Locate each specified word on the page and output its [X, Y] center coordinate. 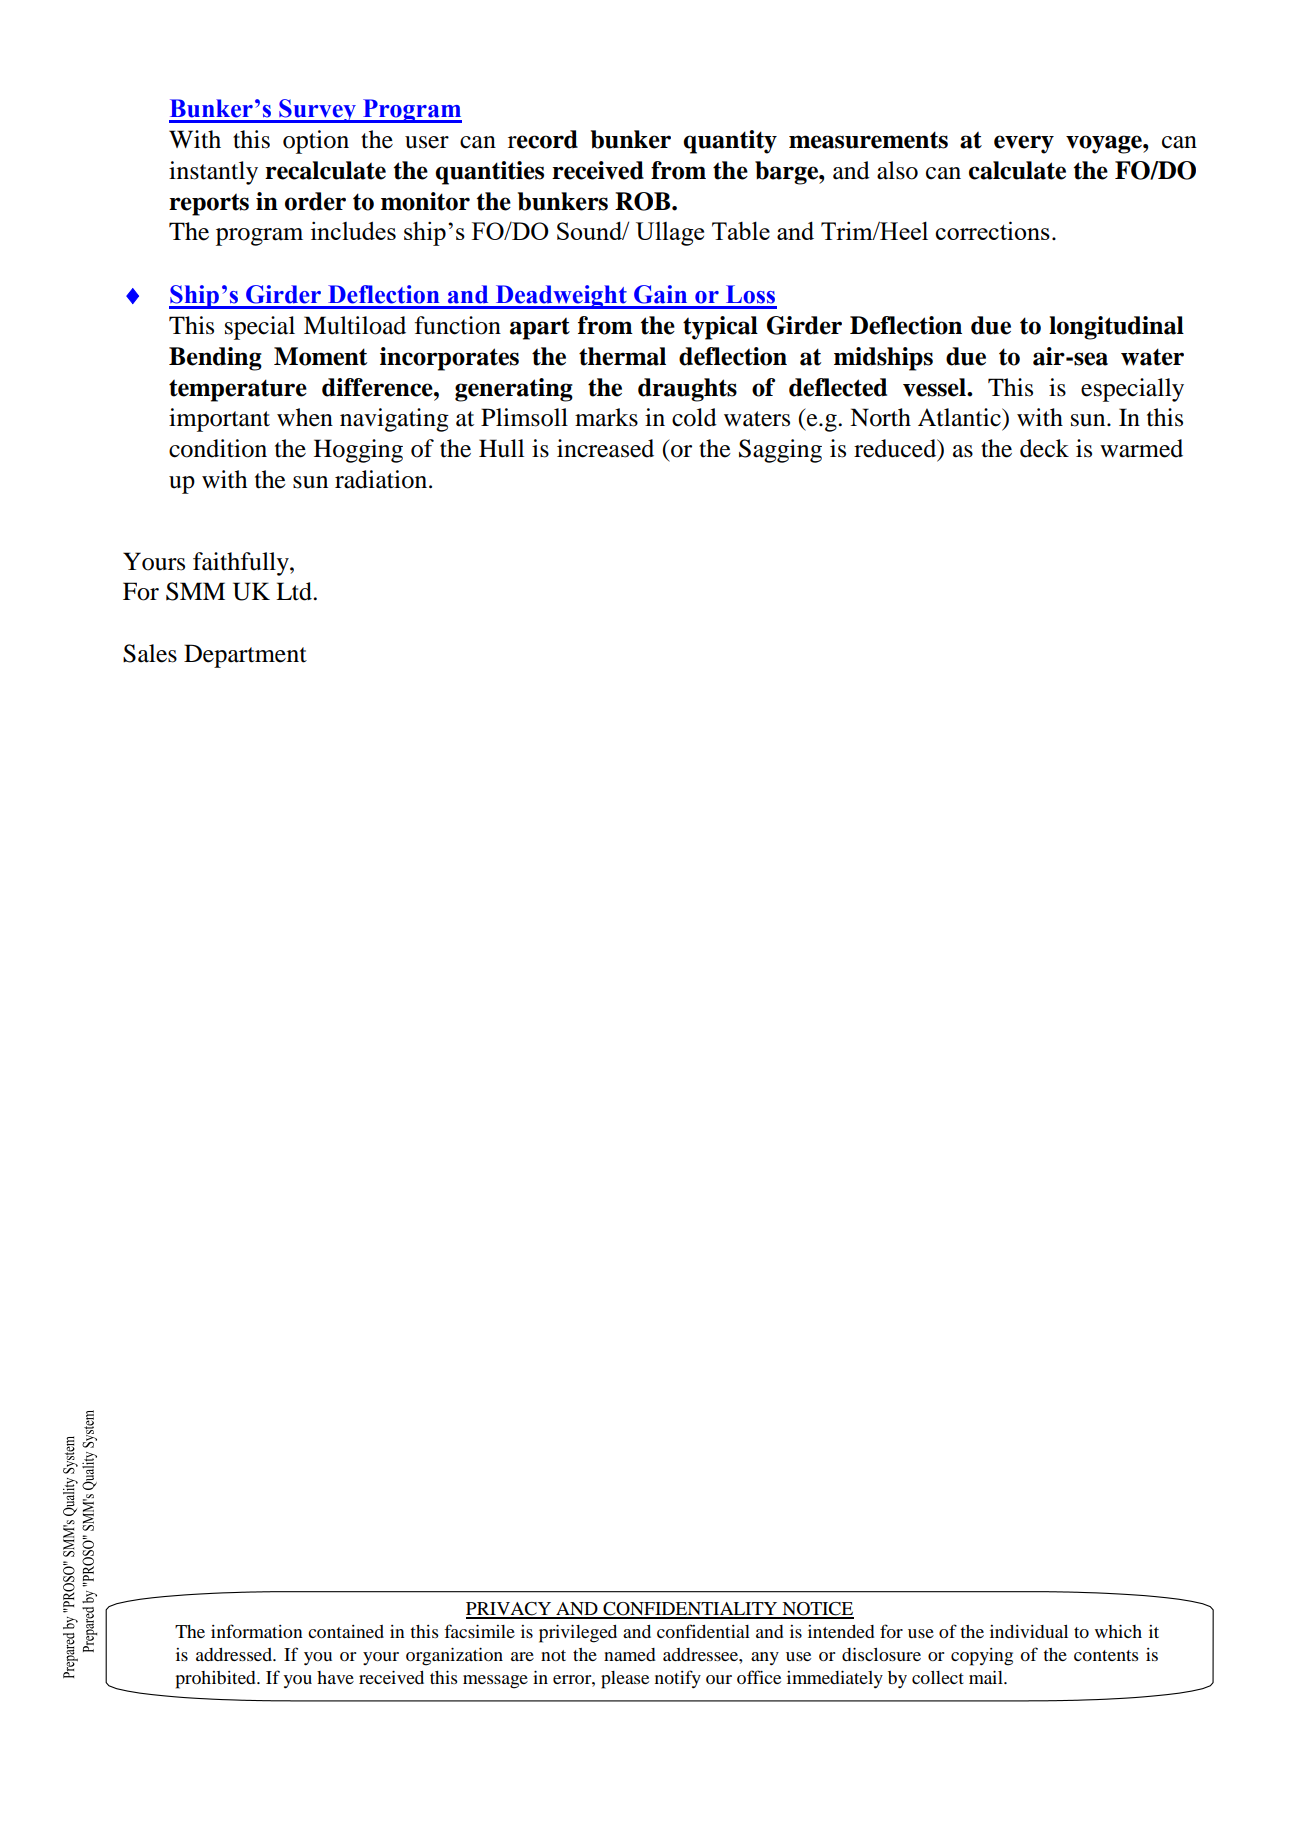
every [1024, 144]
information [257, 1631]
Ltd [295, 591]
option [316, 142]
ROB [644, 201]
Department [245, 656]
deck [1044, 448]
